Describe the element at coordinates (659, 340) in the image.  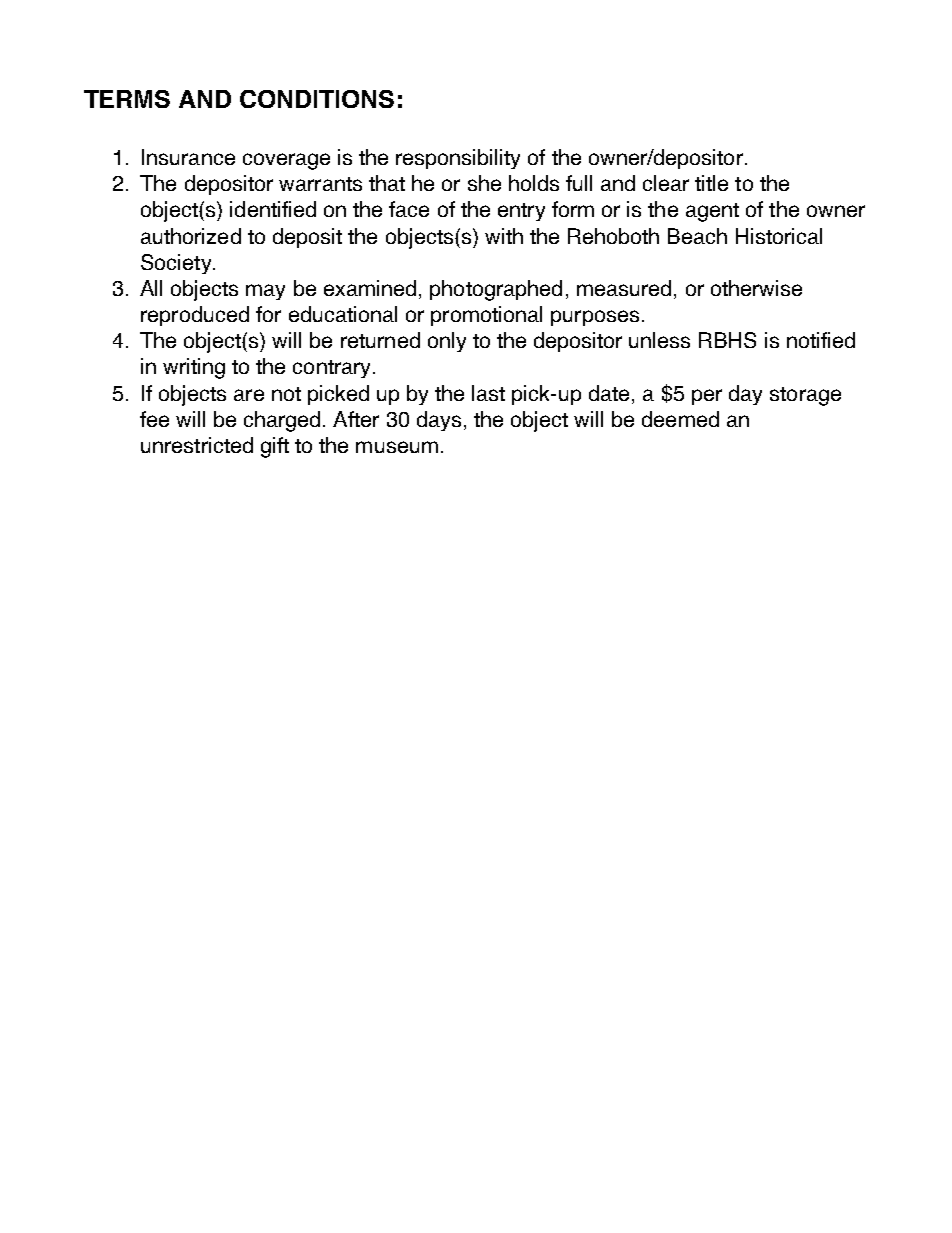
I see `unless` at that location.
